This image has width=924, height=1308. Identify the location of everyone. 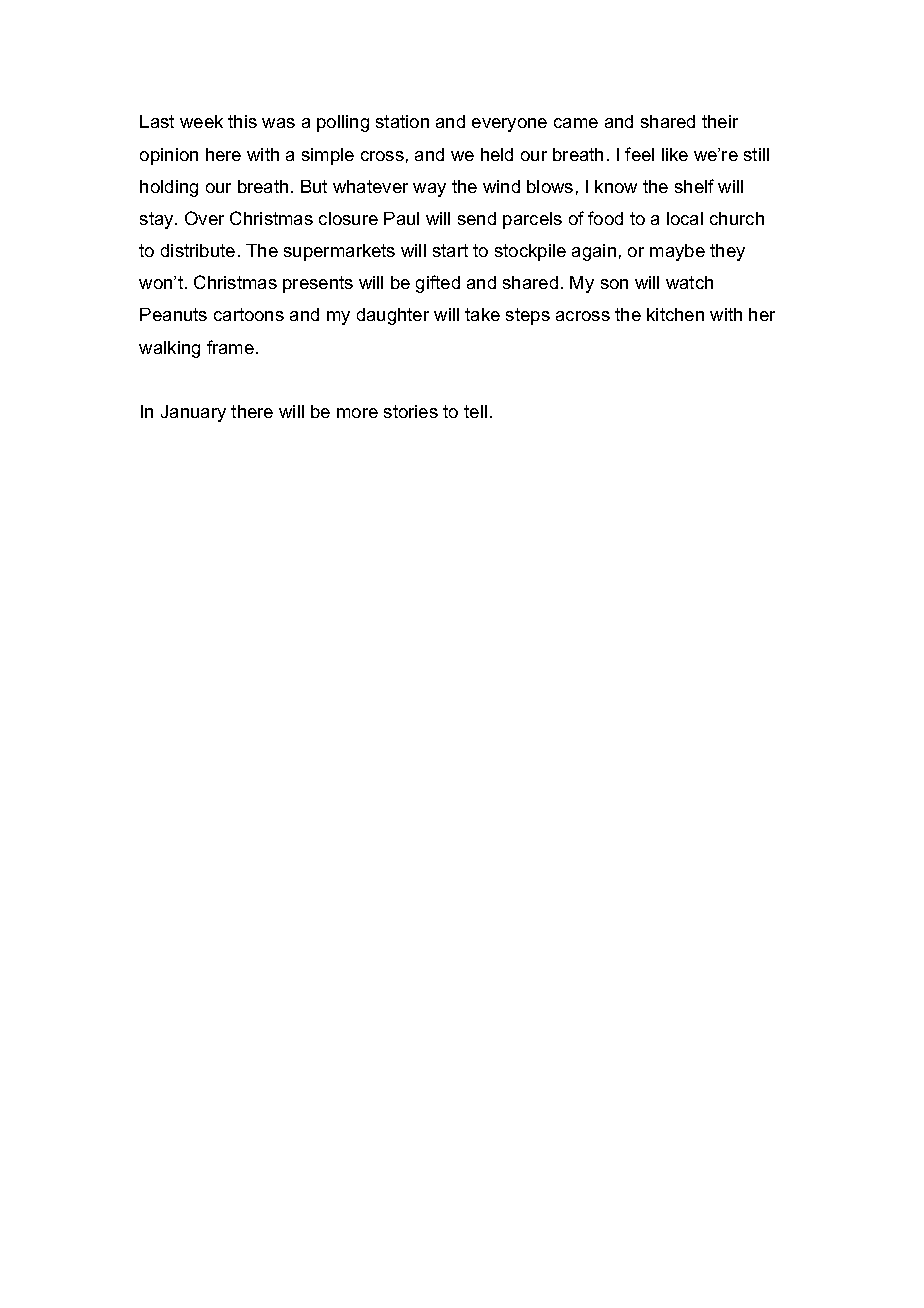
(509, 125).
